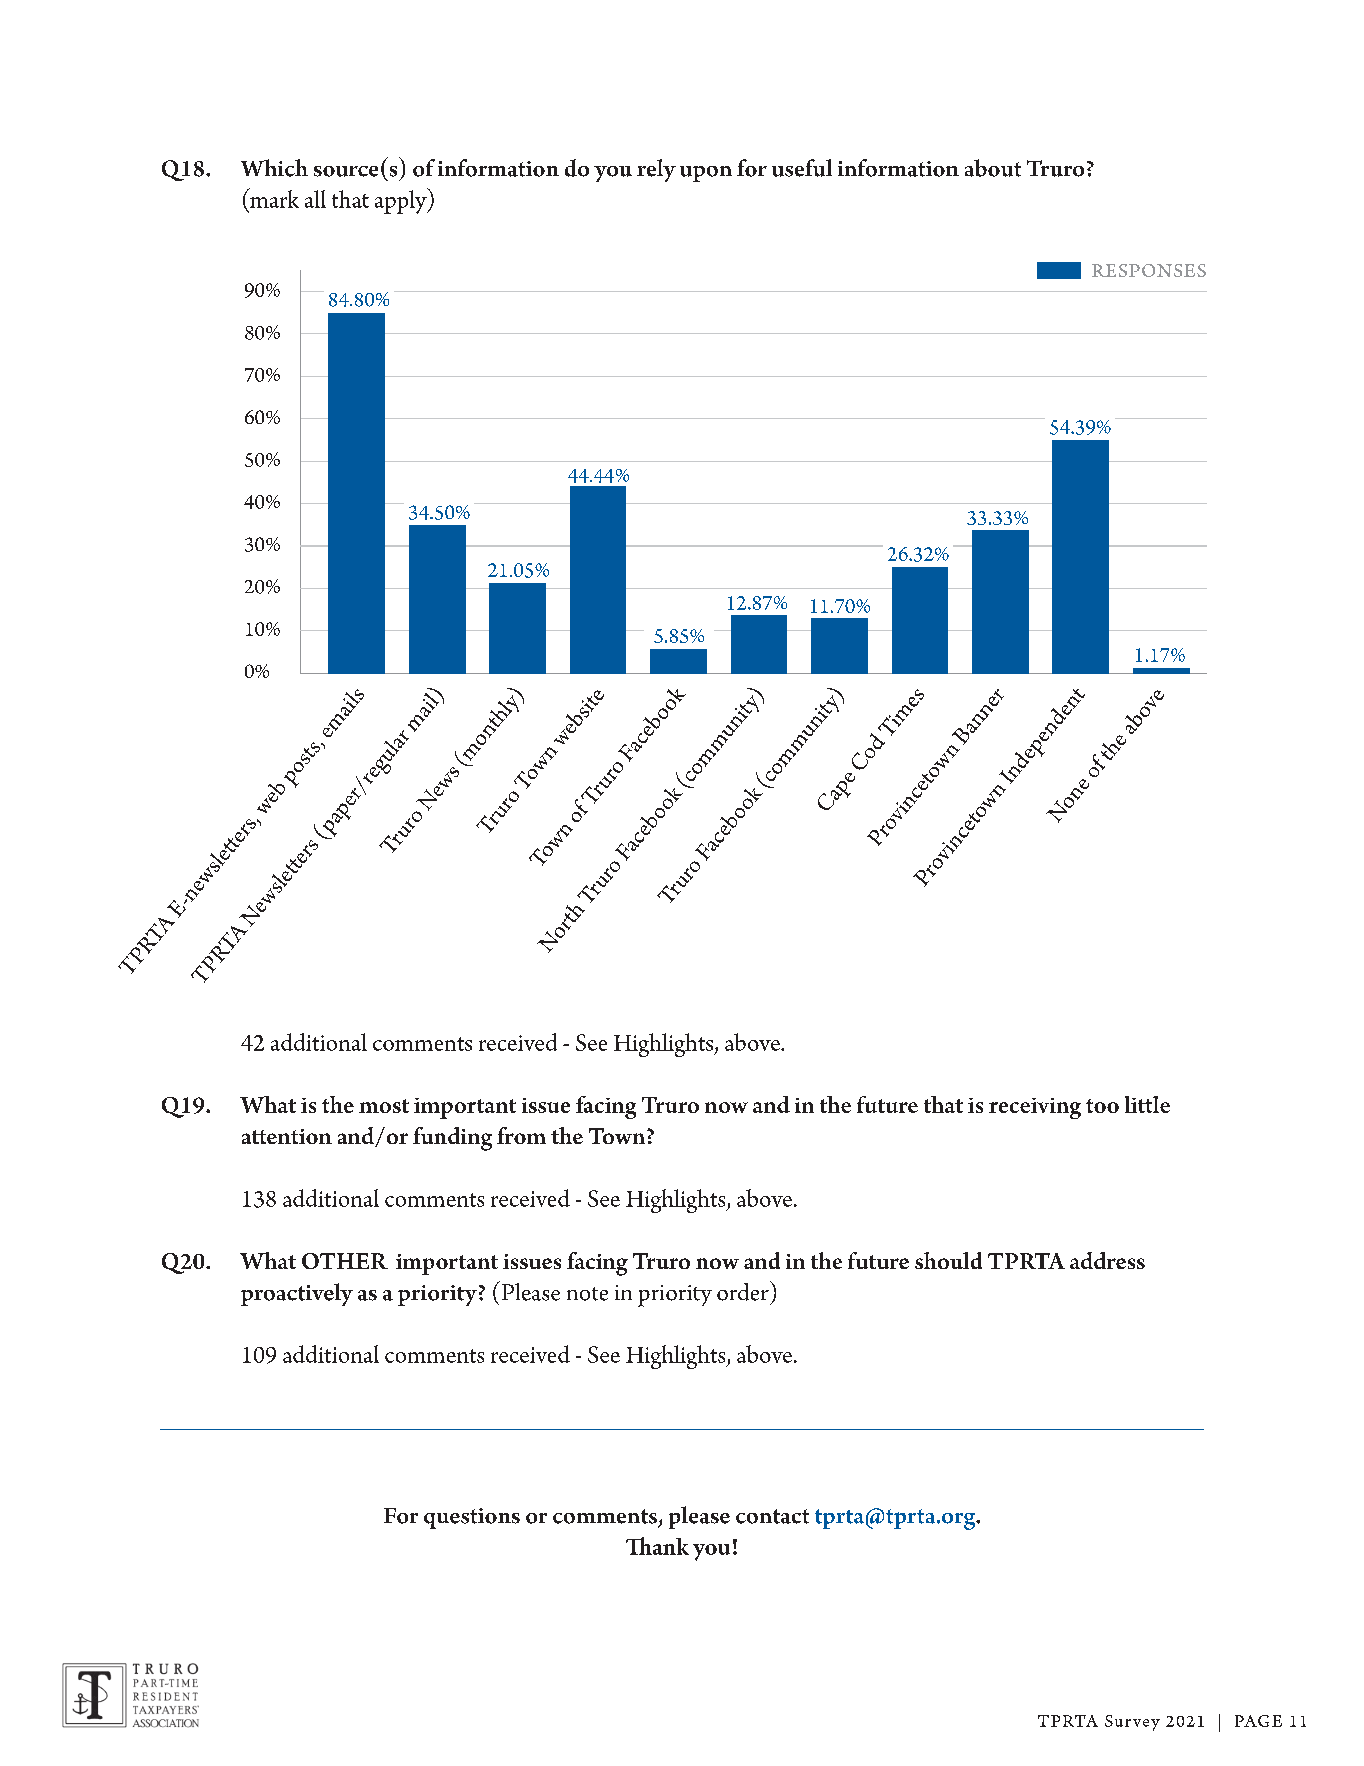 The image size is (1364, 1766). I want to click on upon, so click(706, 174).
